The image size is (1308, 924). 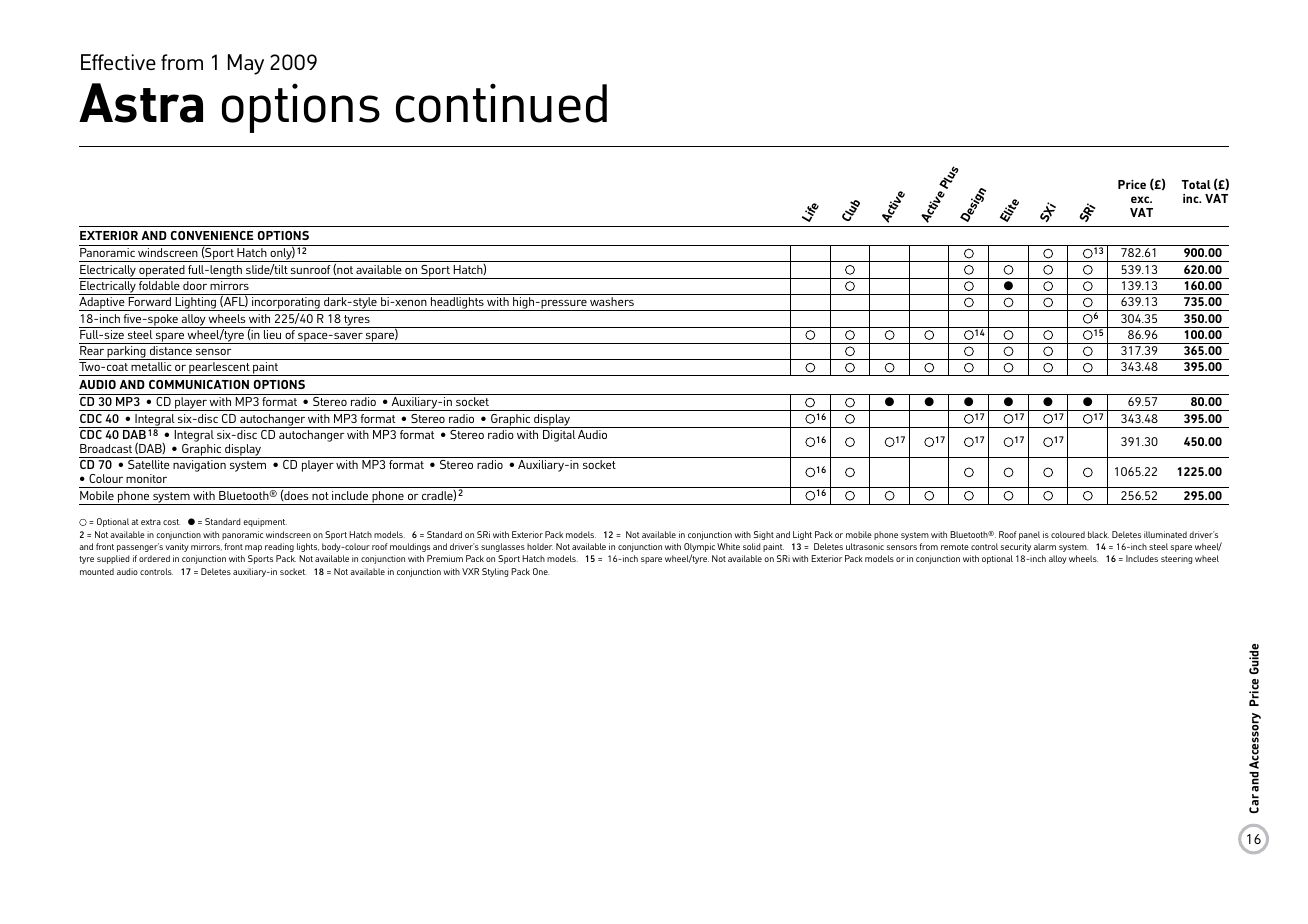 What do you see at coordinates (246, 64) in the document?
I see `May` at bounding box center [246, 64].
